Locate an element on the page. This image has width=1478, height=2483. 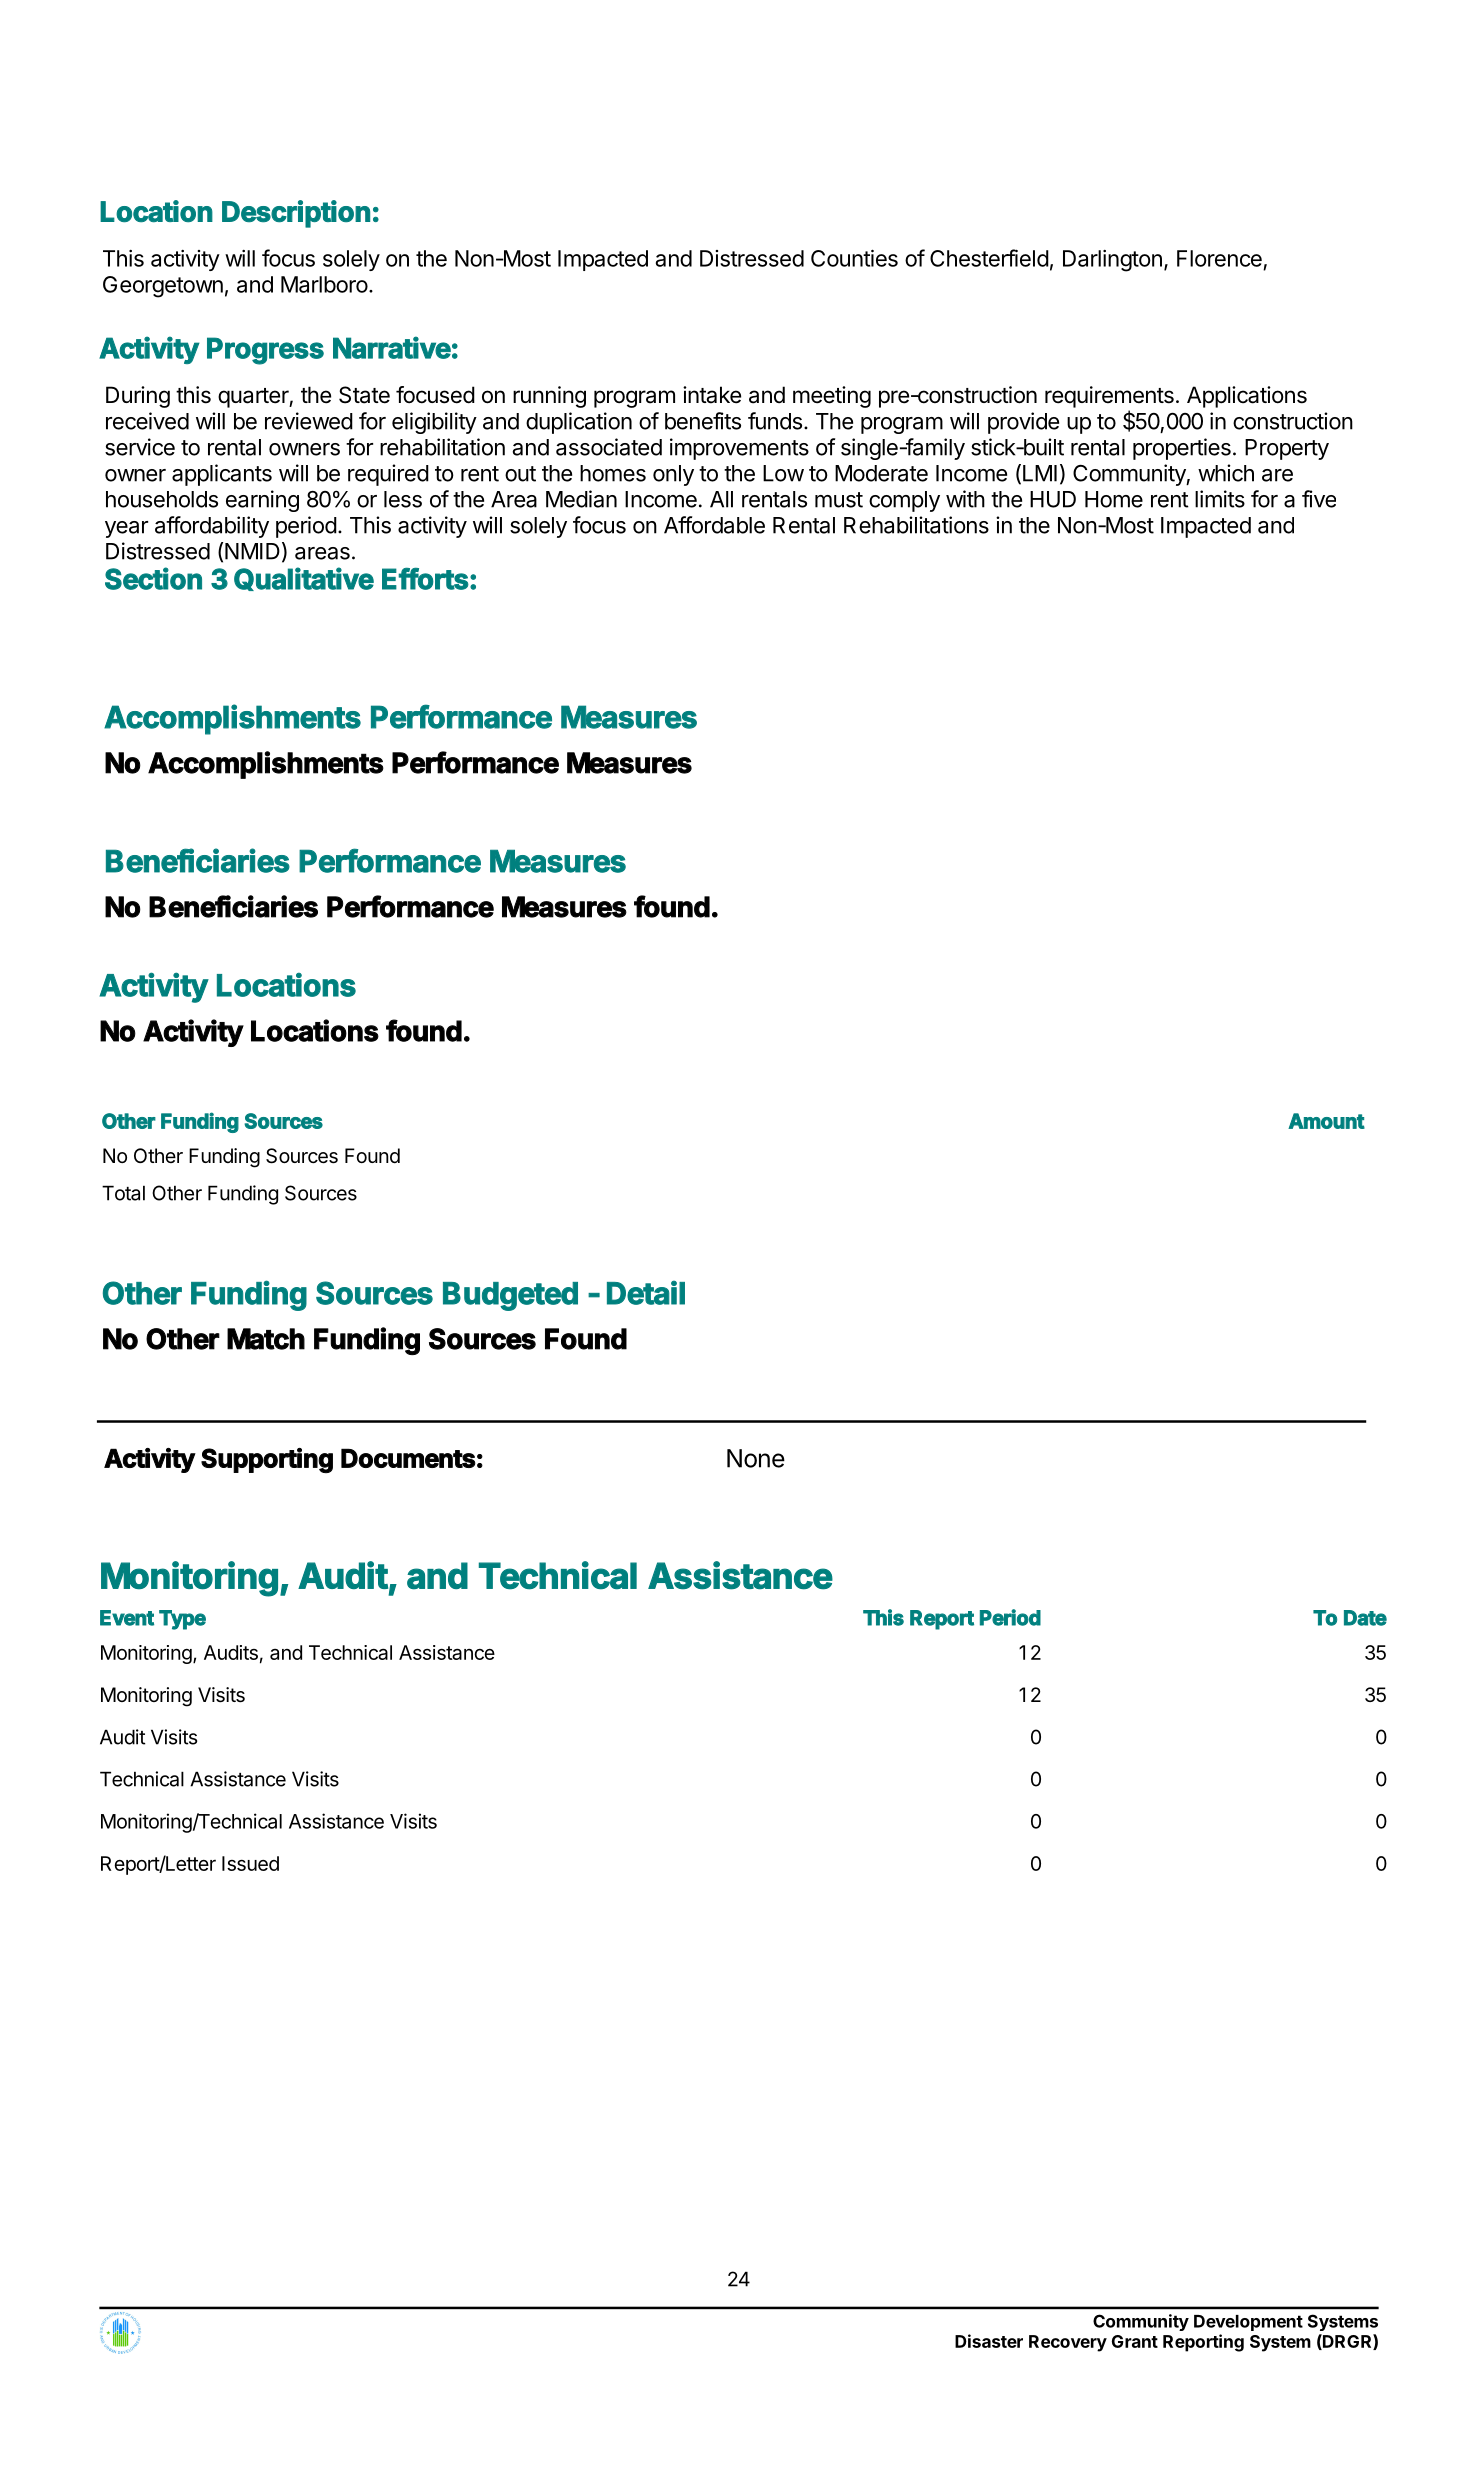
Total is located at coordinates (123, 1193).
